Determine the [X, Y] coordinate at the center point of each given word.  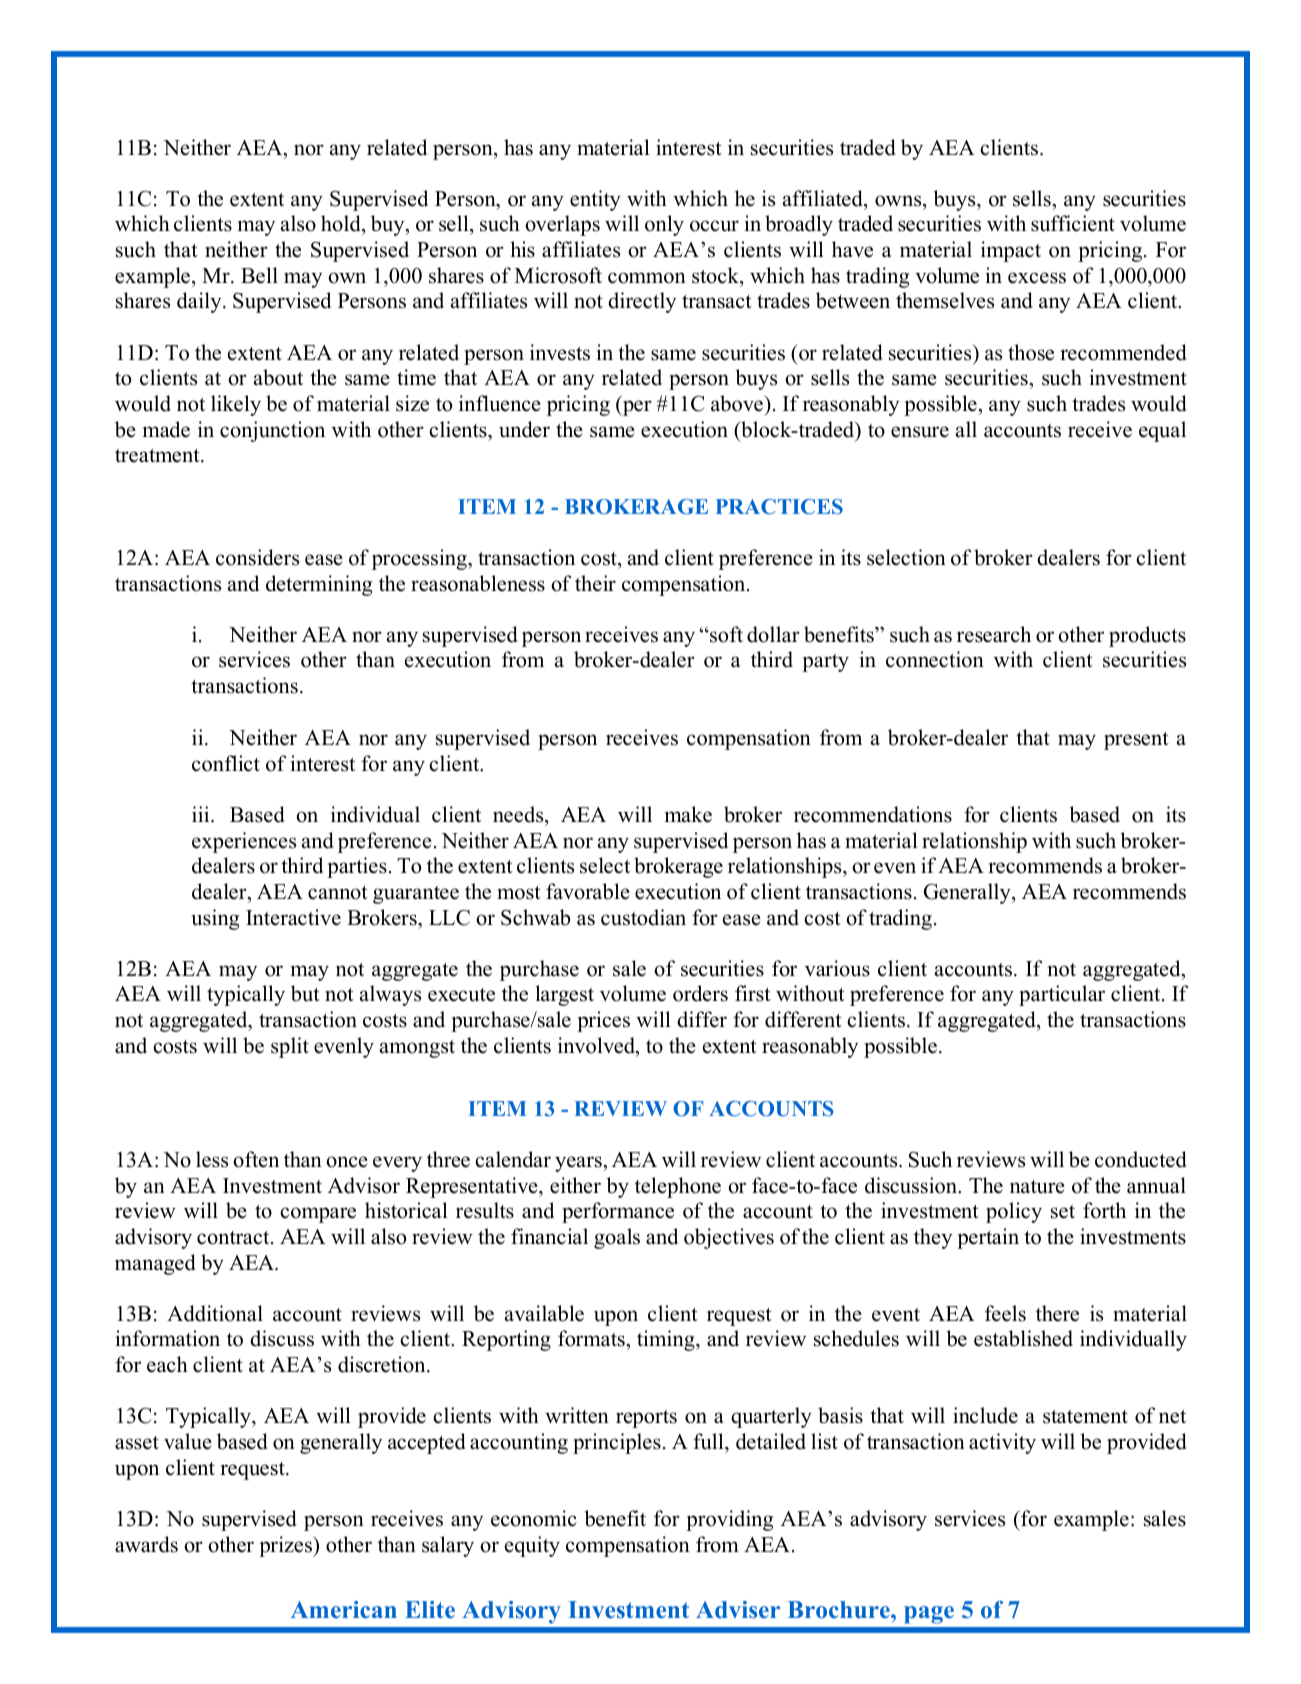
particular [1062, 995]
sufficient [1073, 223]
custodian [643, 917]
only [664, 225]
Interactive [293, 917]
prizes [286, 1546]
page [929, 1615]
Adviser [738, 1610]
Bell [259, 275]
